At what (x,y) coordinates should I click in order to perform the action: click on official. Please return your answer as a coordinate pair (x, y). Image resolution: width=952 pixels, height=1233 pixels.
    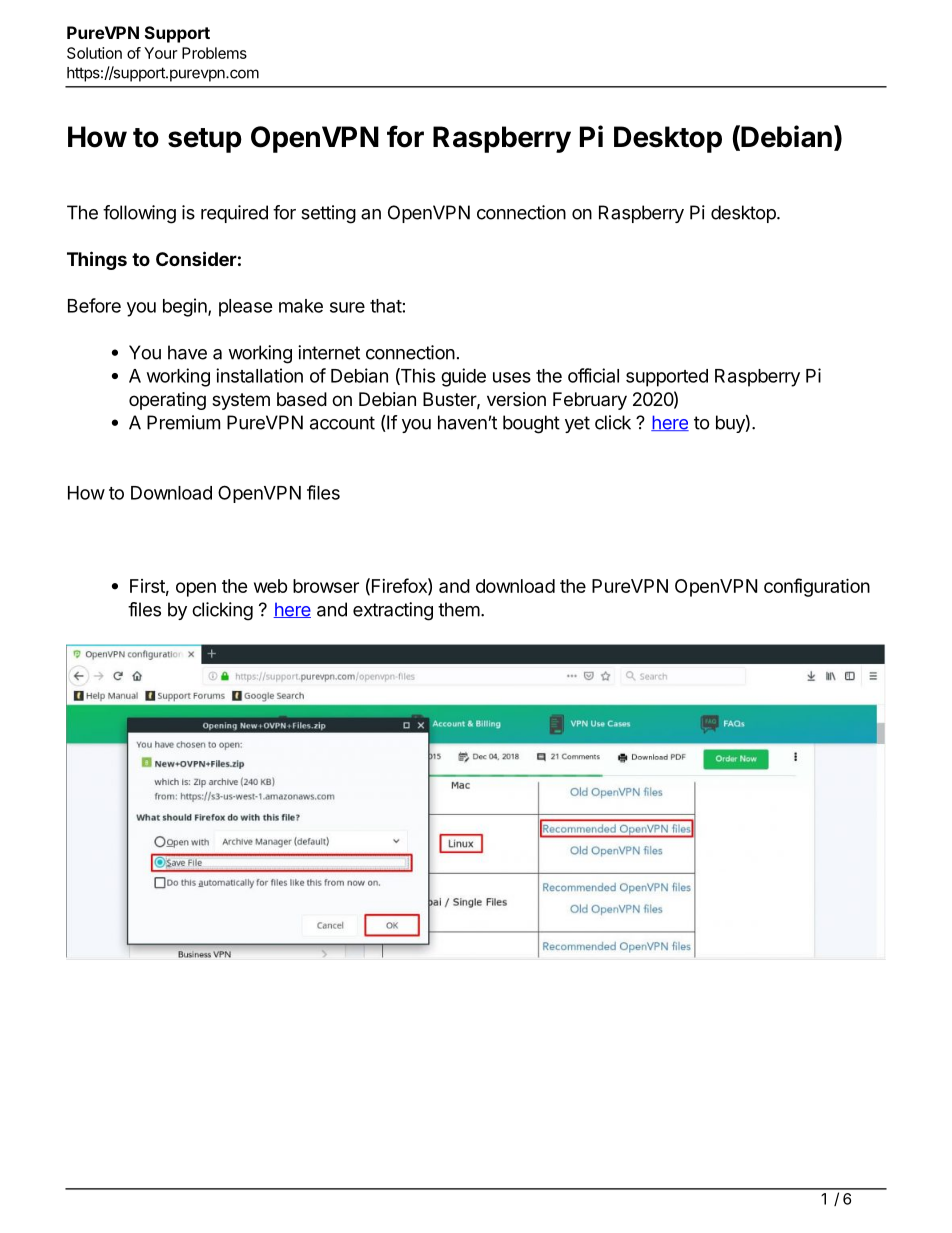
    Looking at the image, I should click on (593, 375).
